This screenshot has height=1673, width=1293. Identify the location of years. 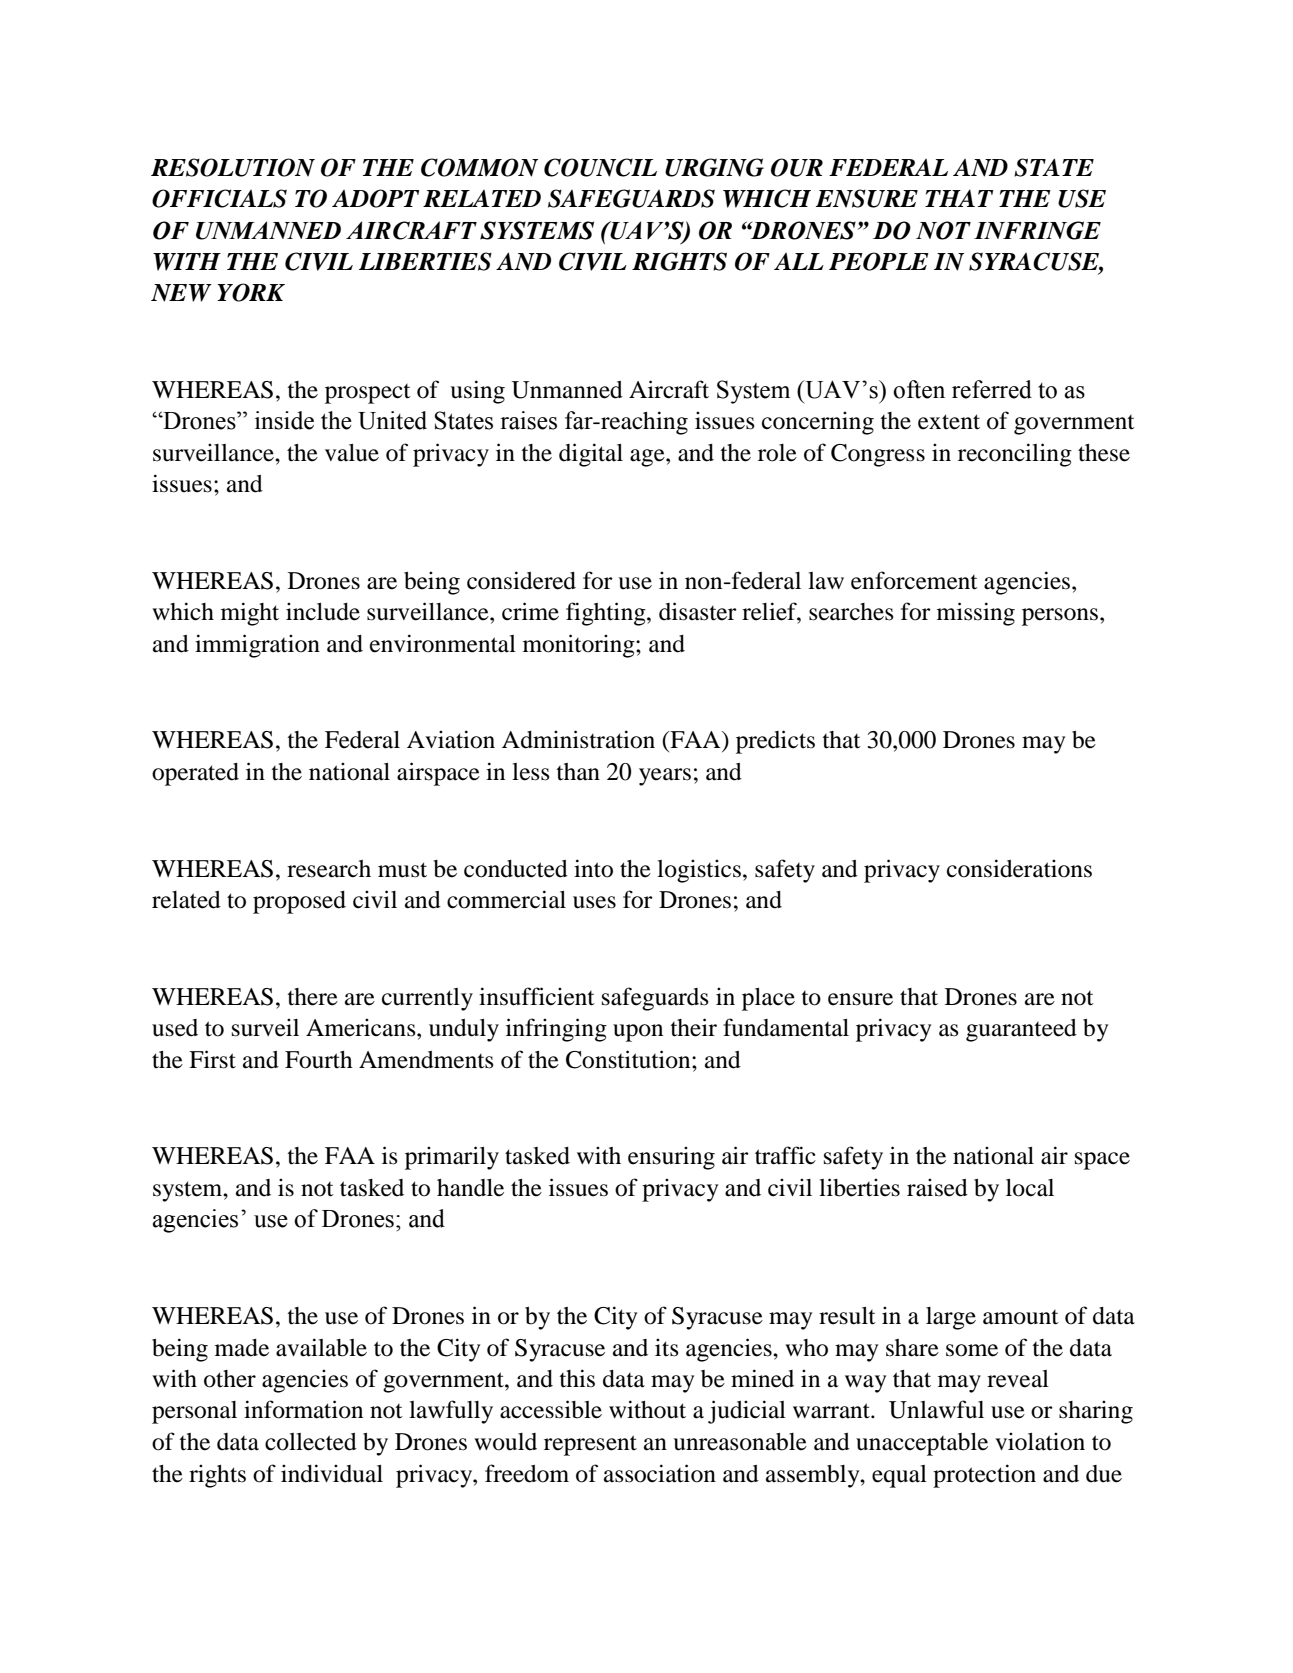
(665, 777).
